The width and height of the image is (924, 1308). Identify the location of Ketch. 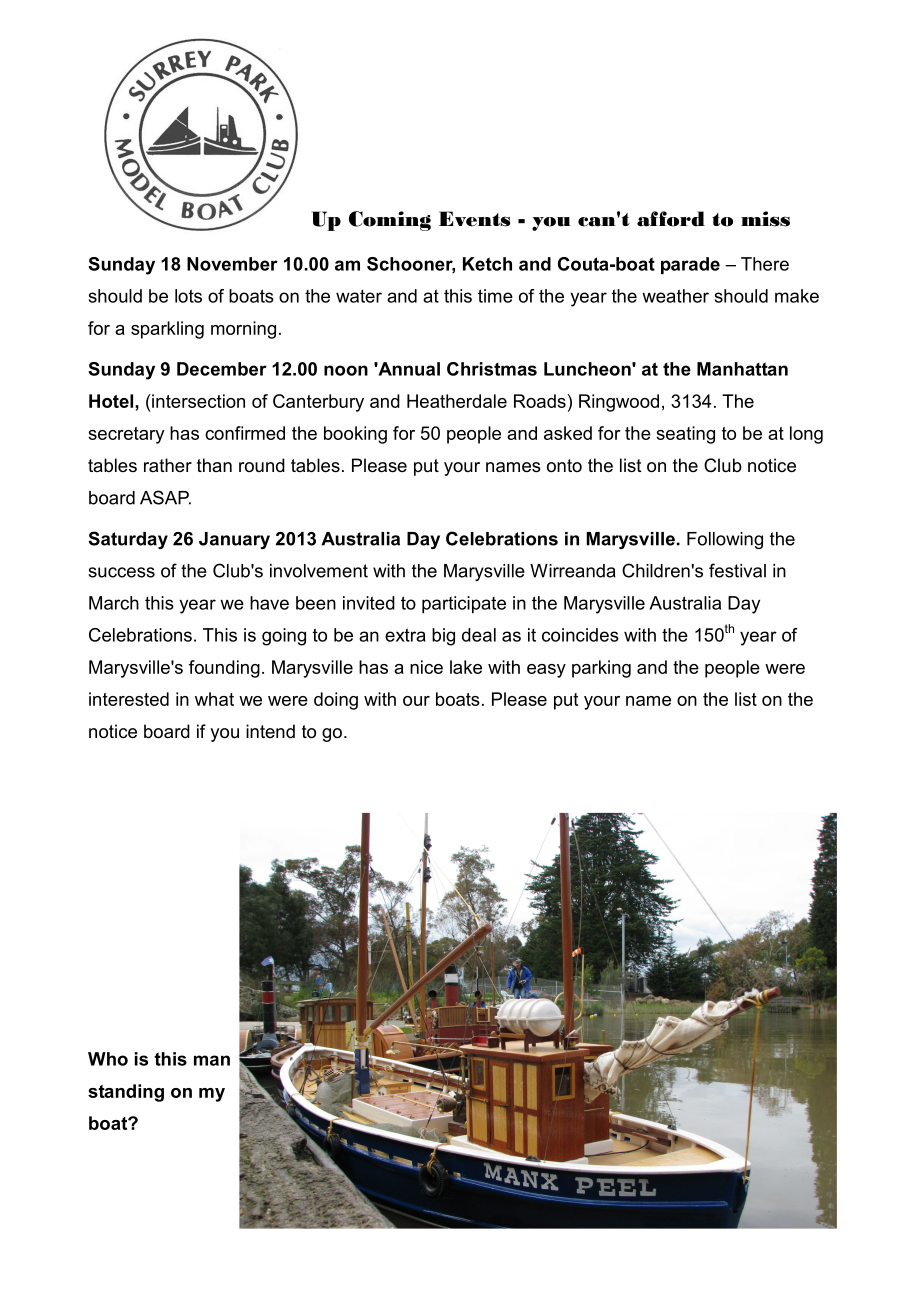
(487, 264).
